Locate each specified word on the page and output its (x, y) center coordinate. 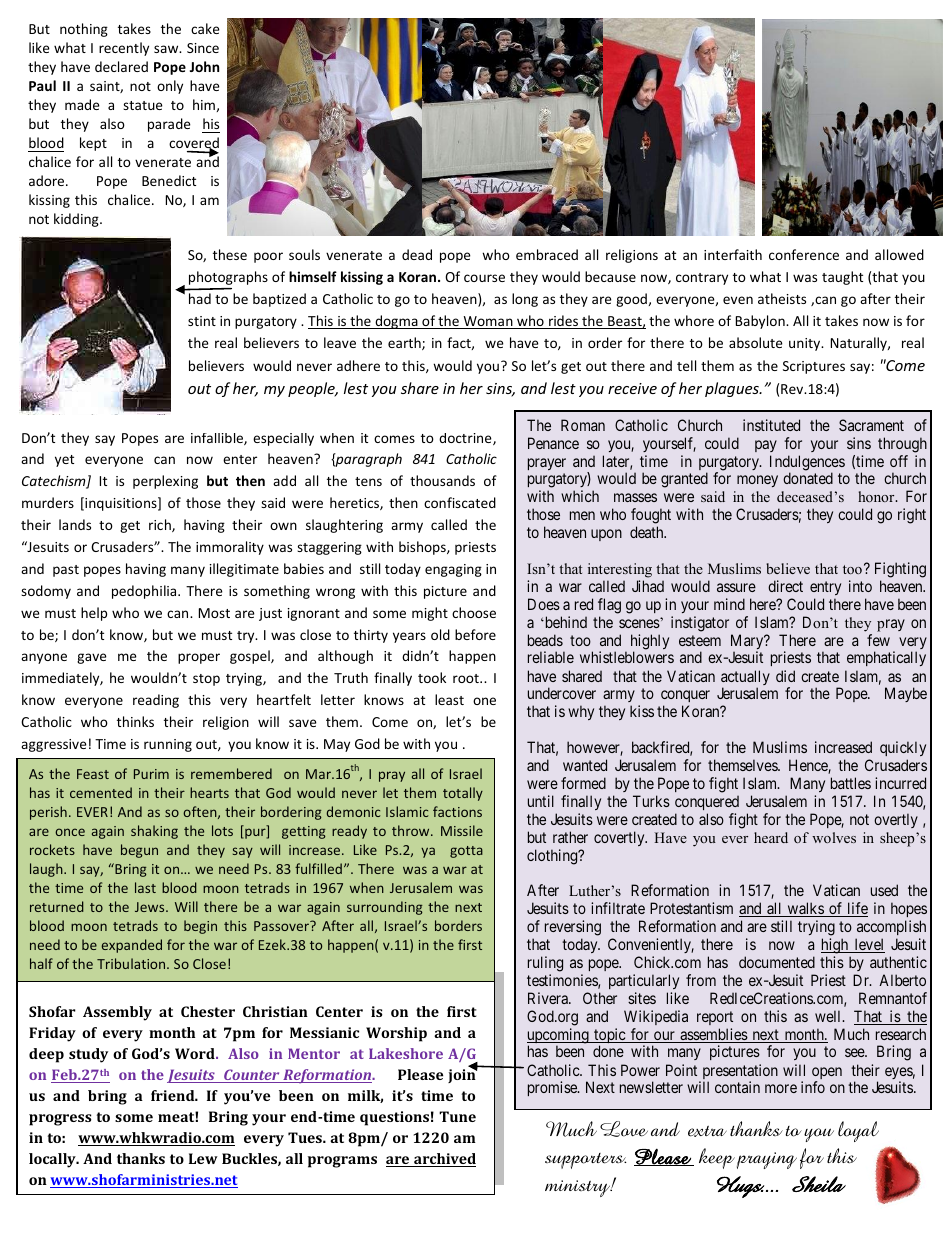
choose (474, 612)
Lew (203, 1158)
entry (825, 588)
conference (804, 254)
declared (121, 66)
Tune (457, 1116)
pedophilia (145, 592)
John (204, 66)
